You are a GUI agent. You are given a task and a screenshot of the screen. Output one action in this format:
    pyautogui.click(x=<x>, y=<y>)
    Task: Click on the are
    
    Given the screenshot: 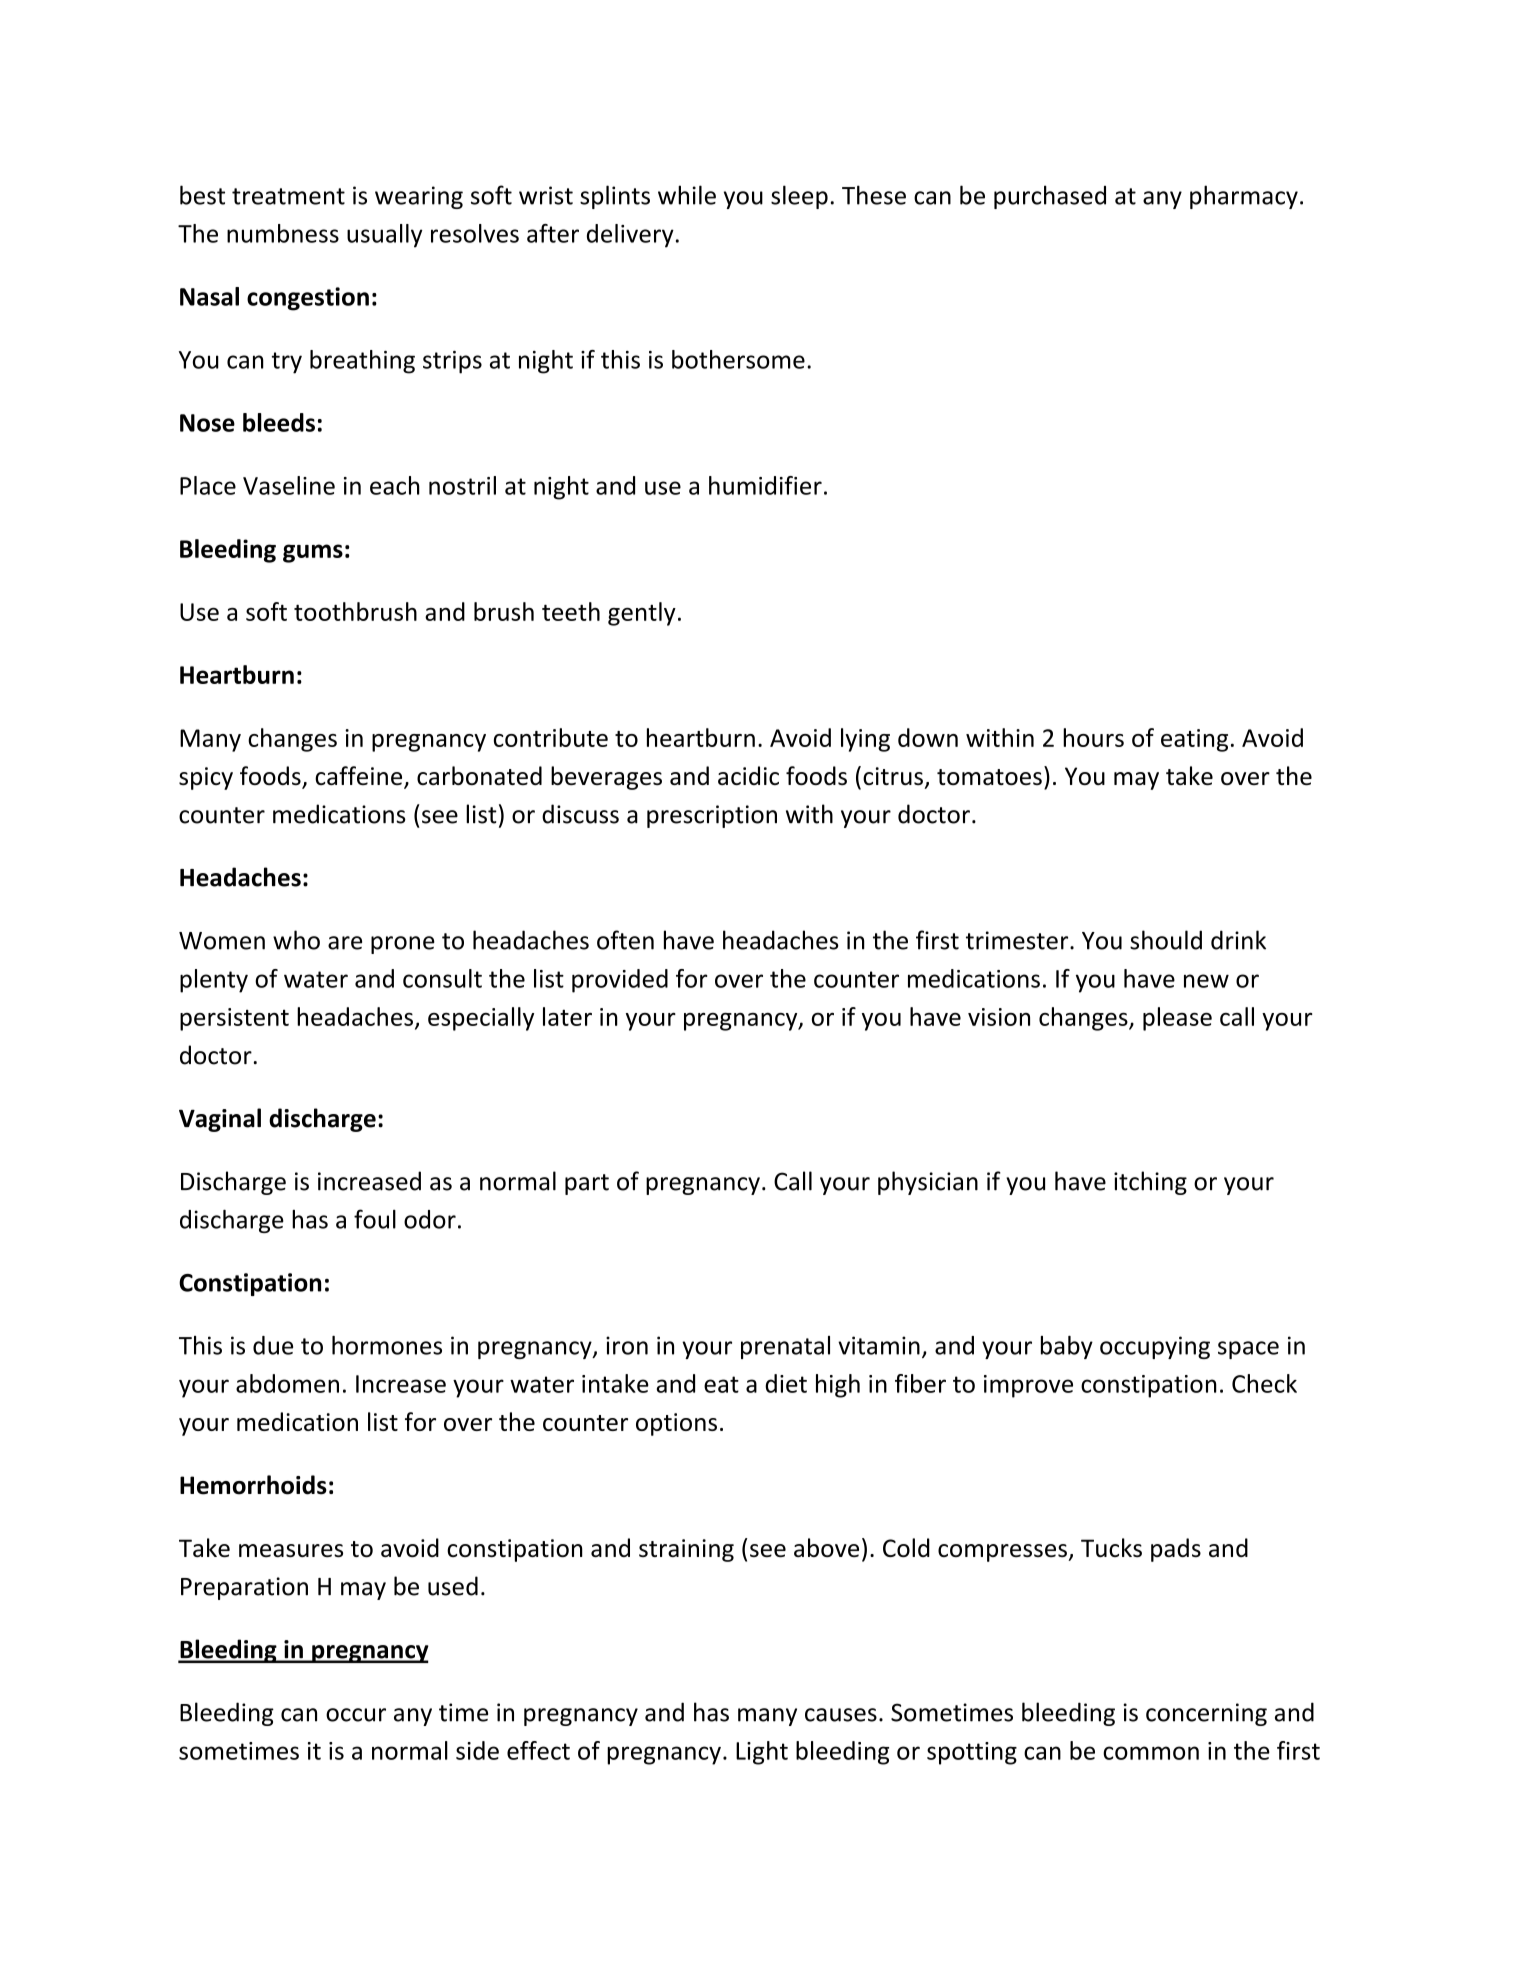 What is the action you would take?
    pyautogui.click(x=345, y=943)
